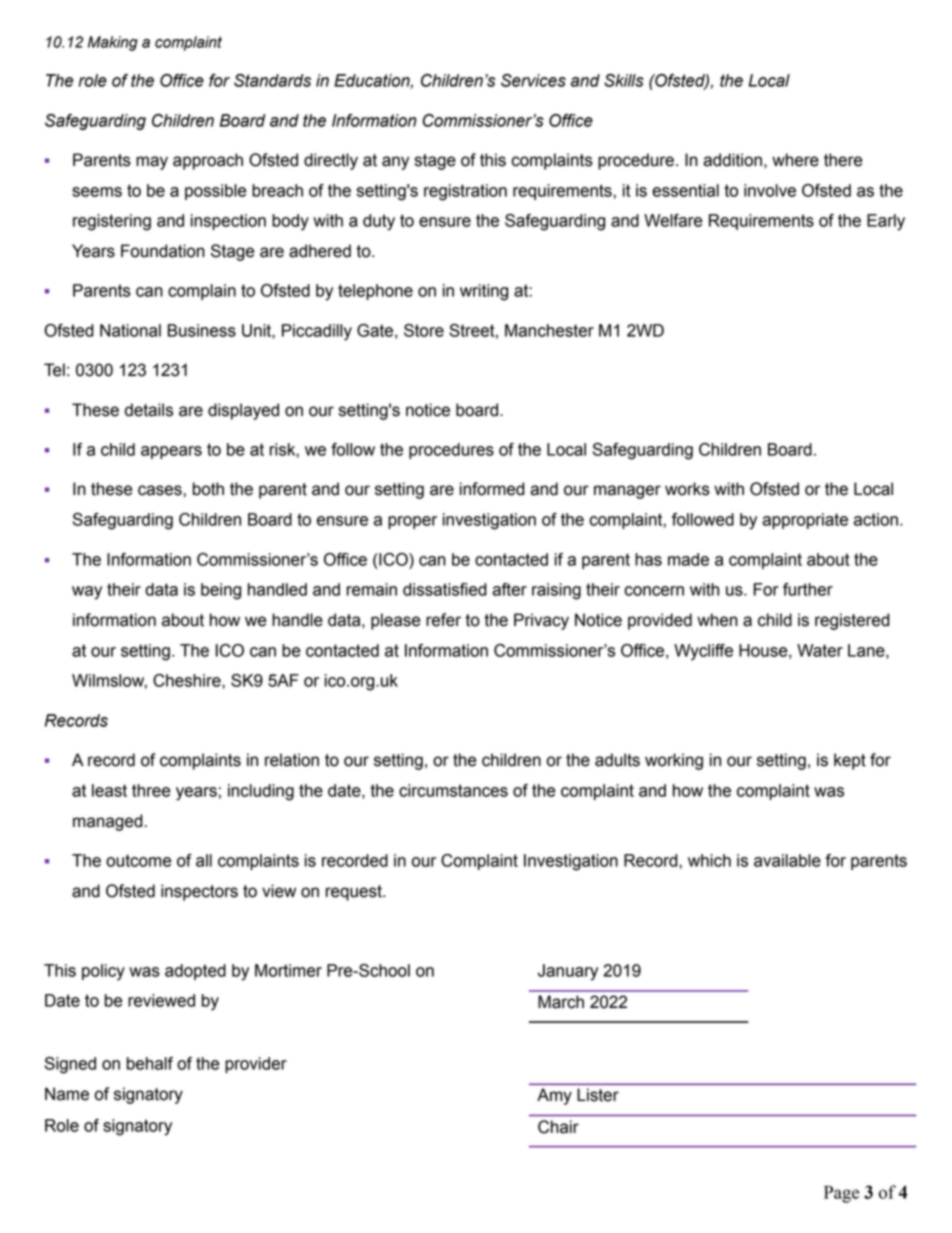 This image has width=952, height=1233. Describe the element at coordinates (453, 790) in the image. I see `circumstances` at that location.
